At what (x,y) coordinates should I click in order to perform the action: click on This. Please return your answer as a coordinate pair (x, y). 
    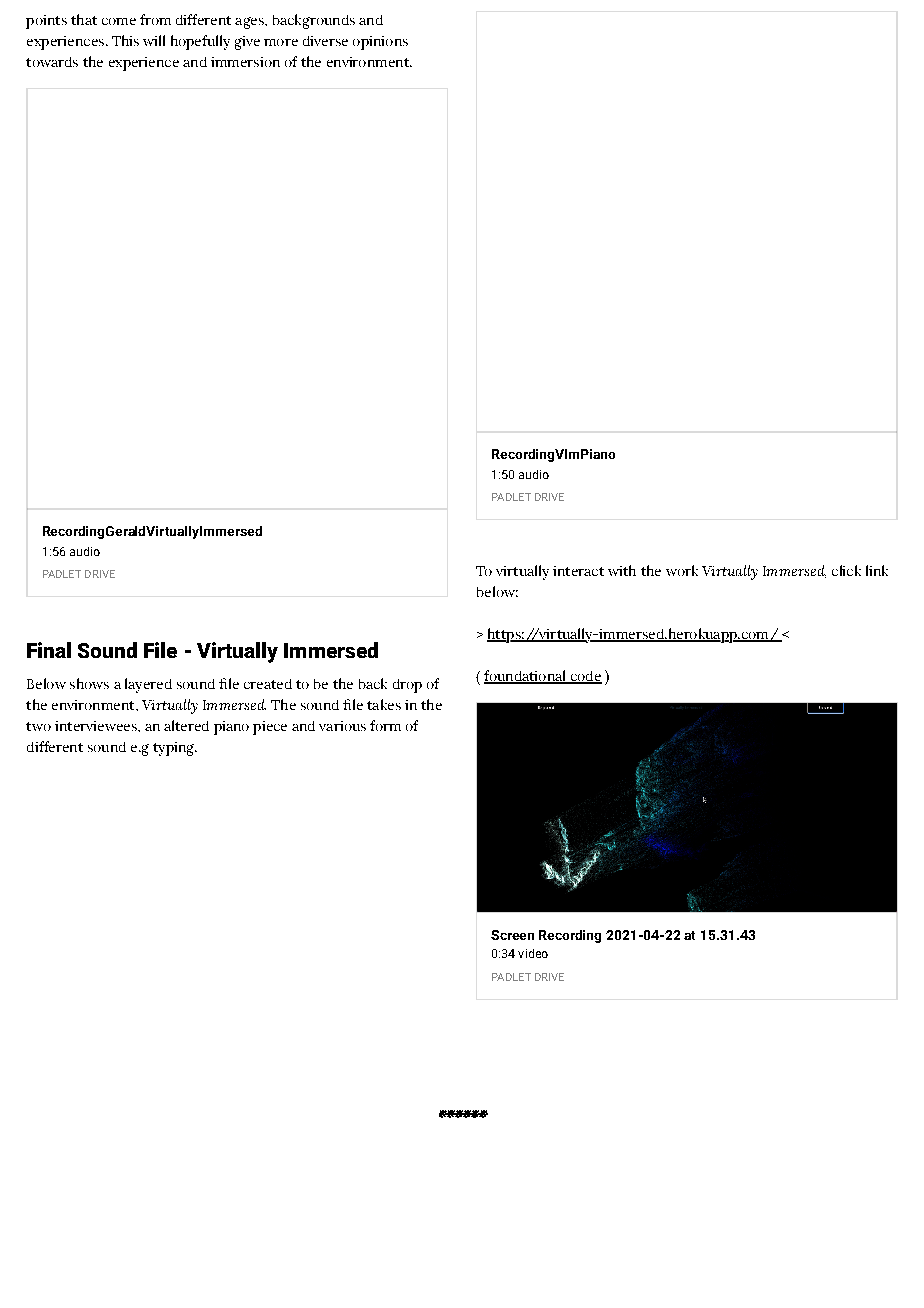
    Looking at the image, I should click on (125, 40).
